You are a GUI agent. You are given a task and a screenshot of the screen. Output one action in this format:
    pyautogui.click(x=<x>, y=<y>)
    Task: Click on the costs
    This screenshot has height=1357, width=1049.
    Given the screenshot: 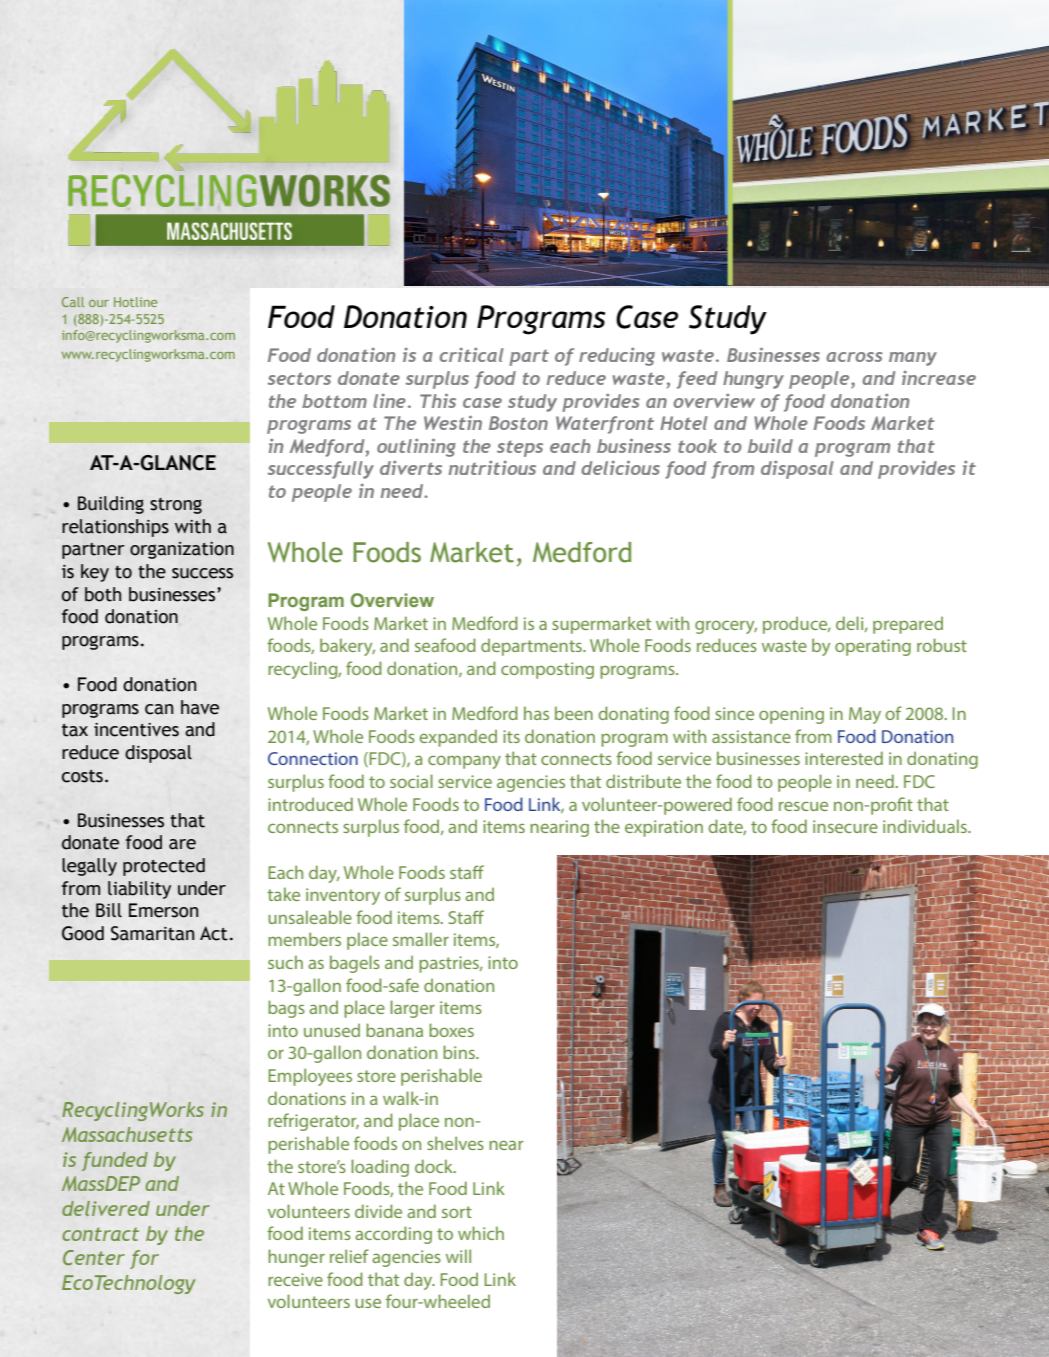 What is the action you would take?
    pyautogui.click(x=82, y=776)
